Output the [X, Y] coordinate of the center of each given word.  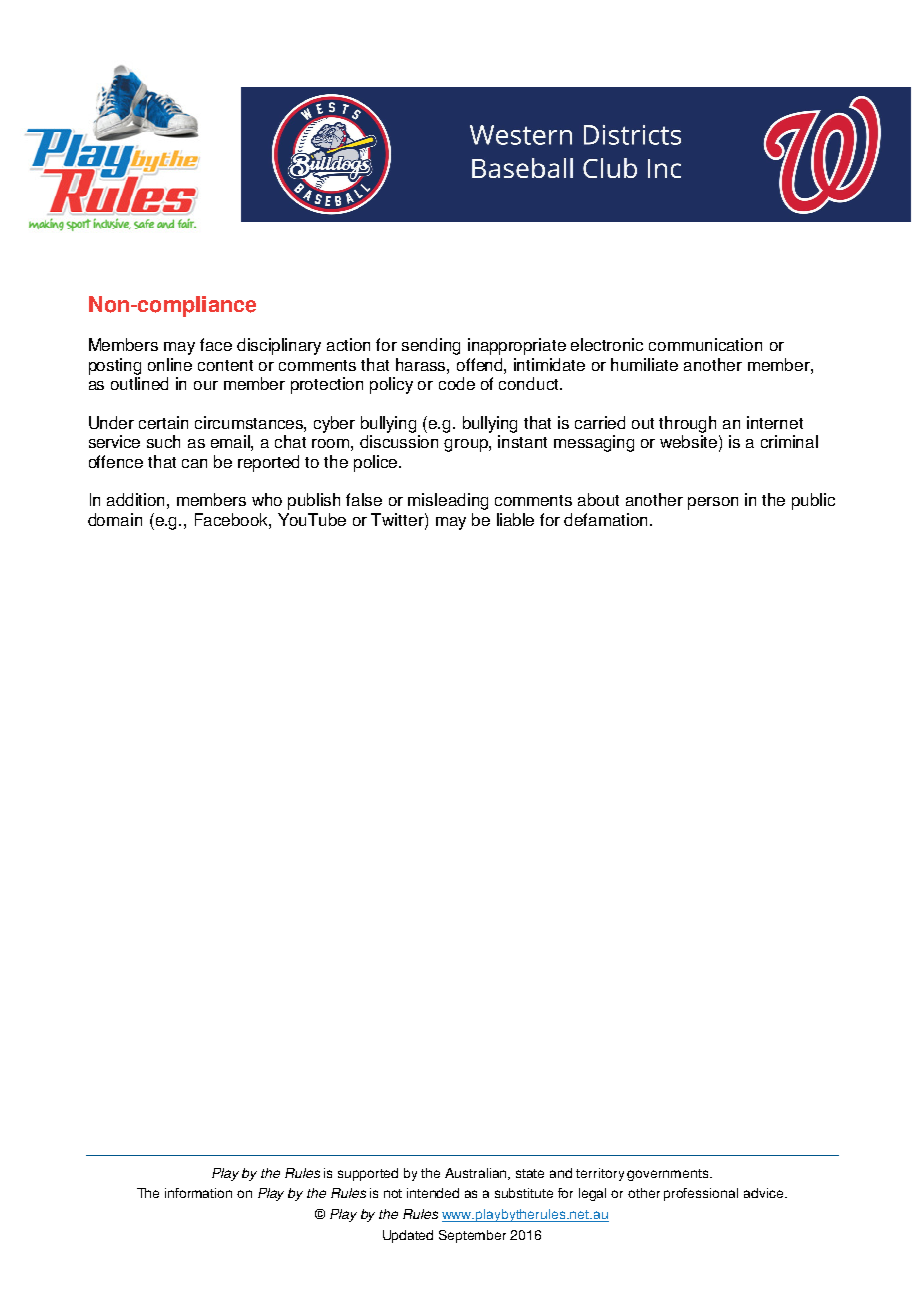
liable [515, 519]
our [206, 385]
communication [705, 344]
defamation [607, 519]
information [198, 1193]
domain [115, 519]
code [457, 383]
